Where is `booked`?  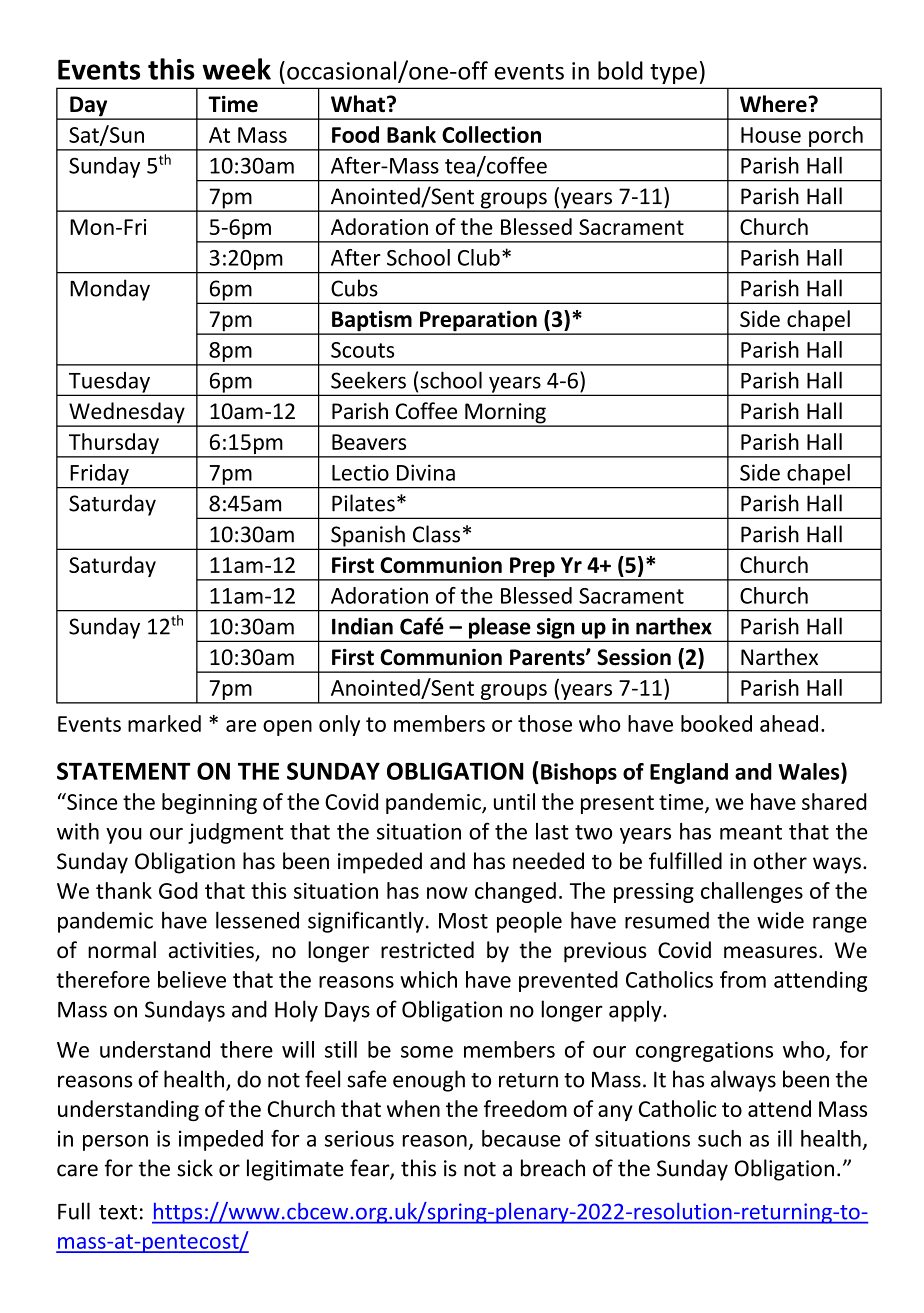
booked is located at coordinates (716, 723).
